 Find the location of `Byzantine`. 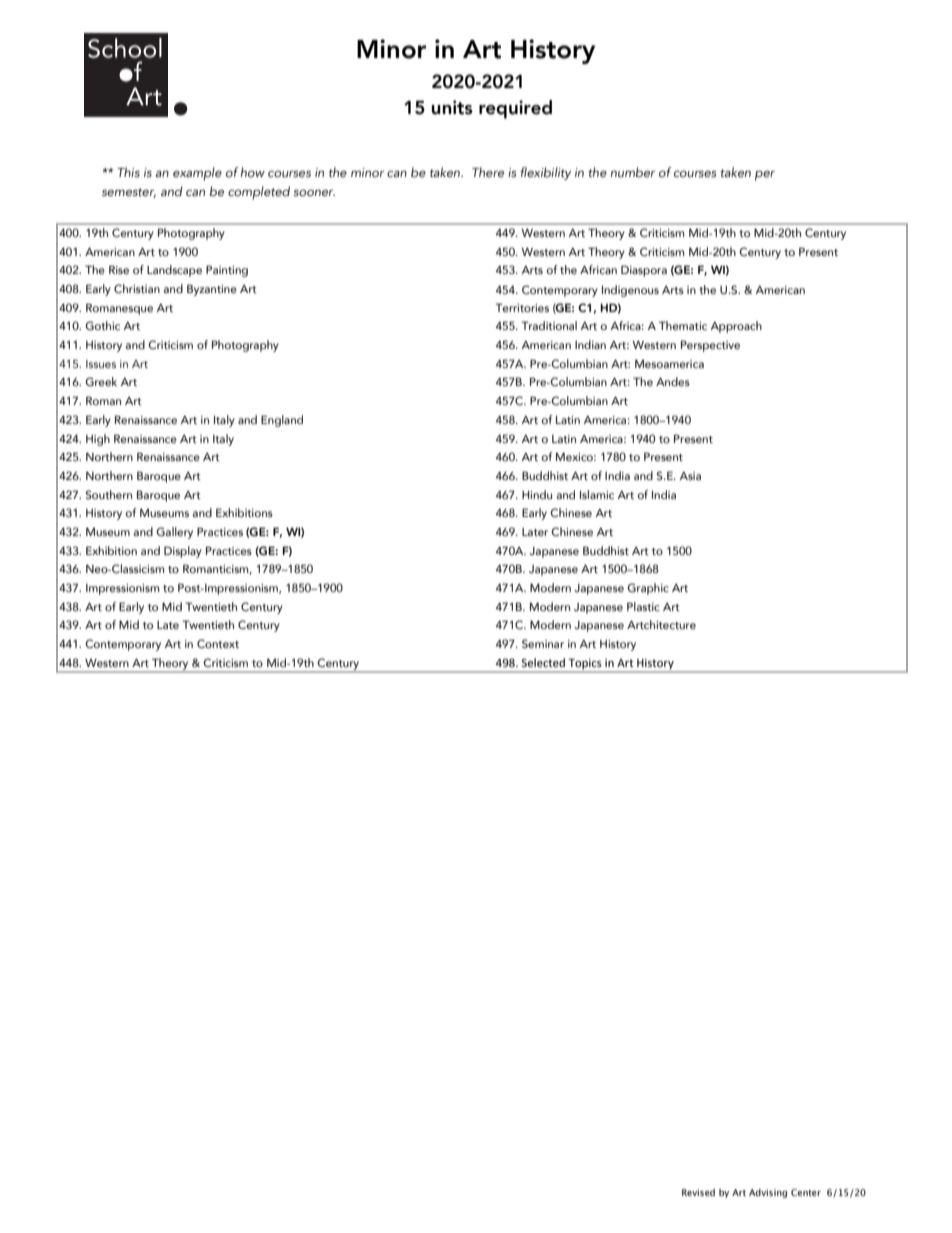

Byzantine is located at coordinates (212, 290).
